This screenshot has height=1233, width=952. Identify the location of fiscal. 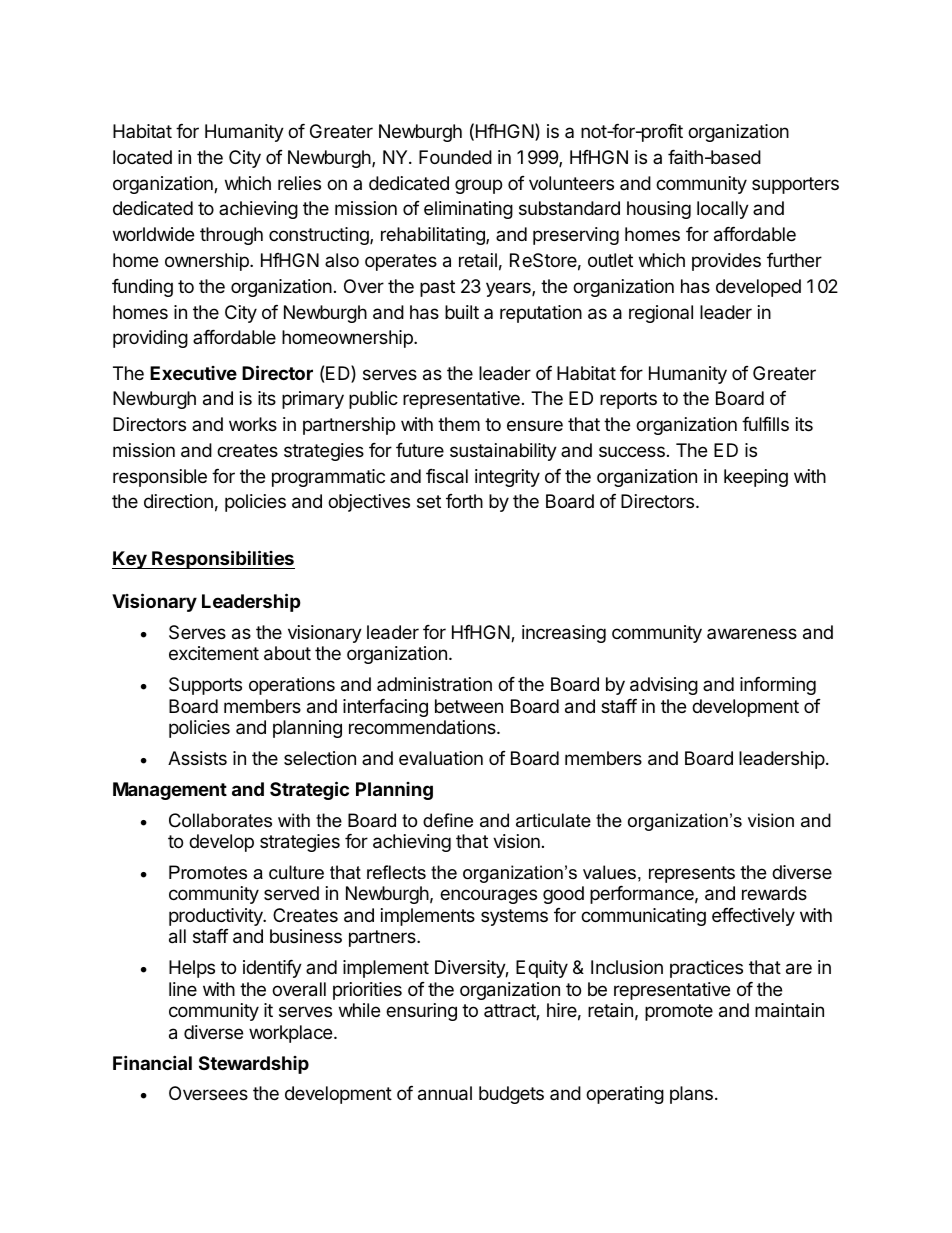
(447, 476).
